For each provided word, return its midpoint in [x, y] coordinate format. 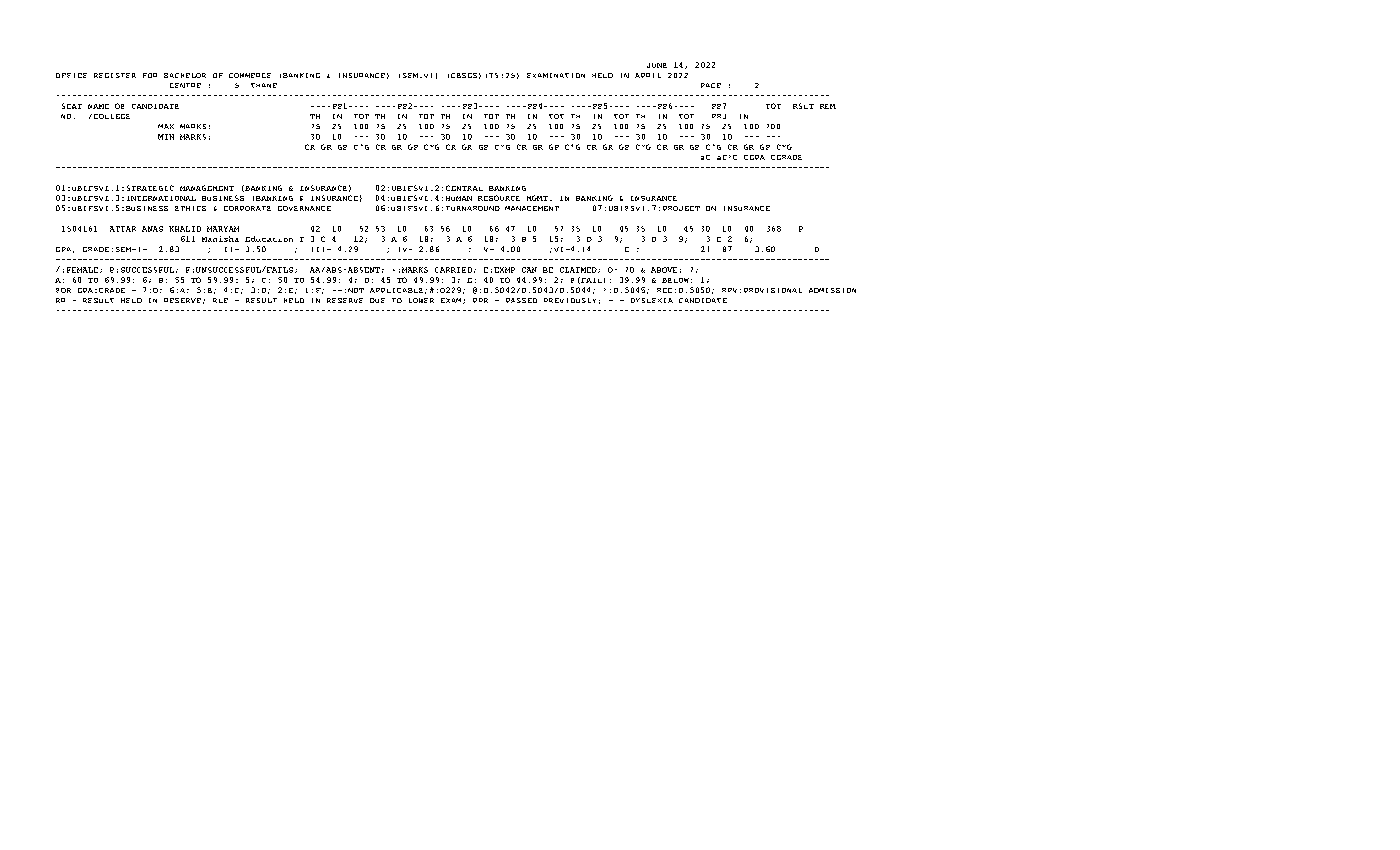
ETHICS [190, 208]
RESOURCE [499, 198]
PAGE [711, 85]
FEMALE [82, 270]
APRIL [648, 75]
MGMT [537, 198]
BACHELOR [185, 75]
